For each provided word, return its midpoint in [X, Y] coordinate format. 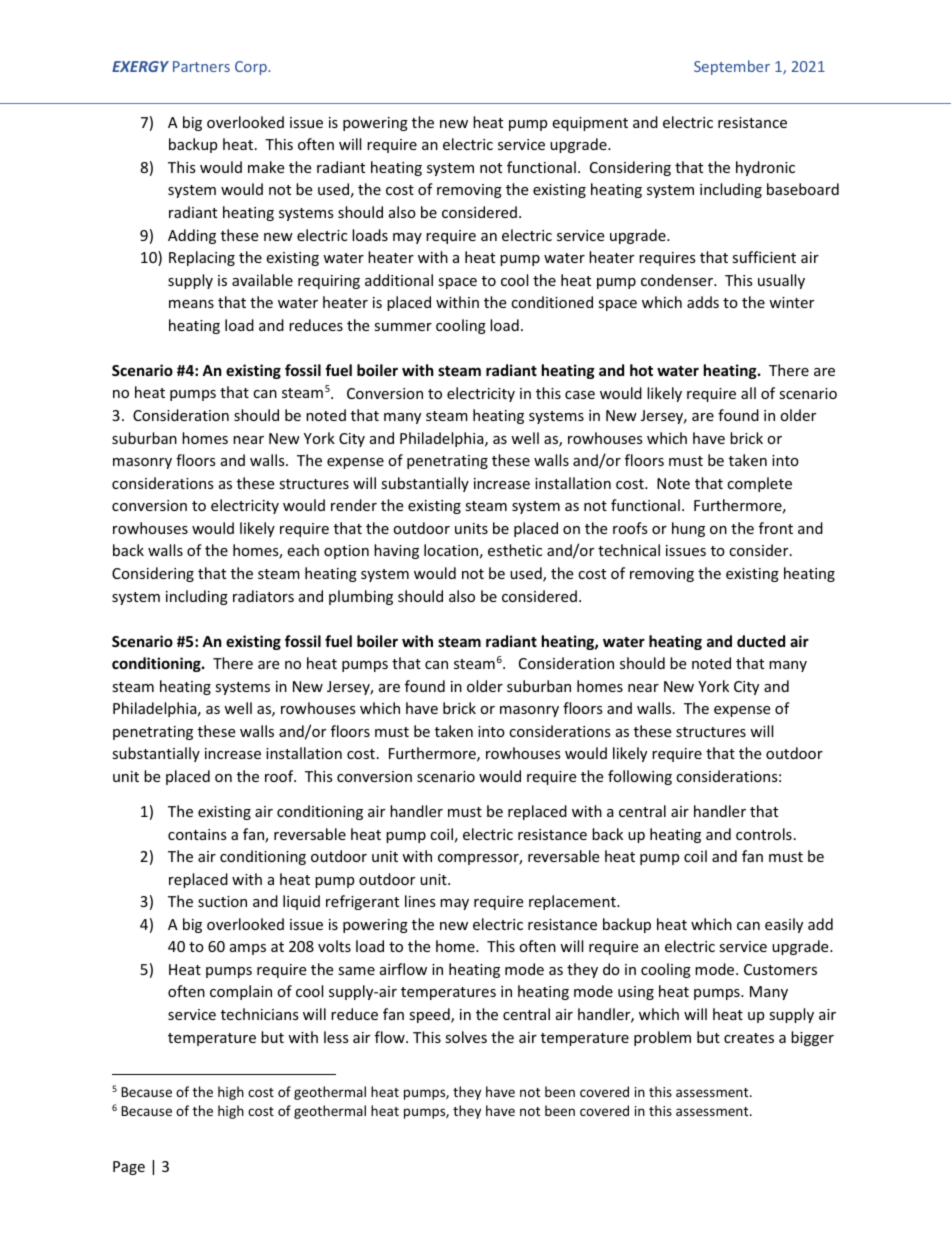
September [732, 67]
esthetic [515, 550]
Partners [201, 66]
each [303, 550]
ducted [761, 641]
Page [129, 1168]
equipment [590, 124]
